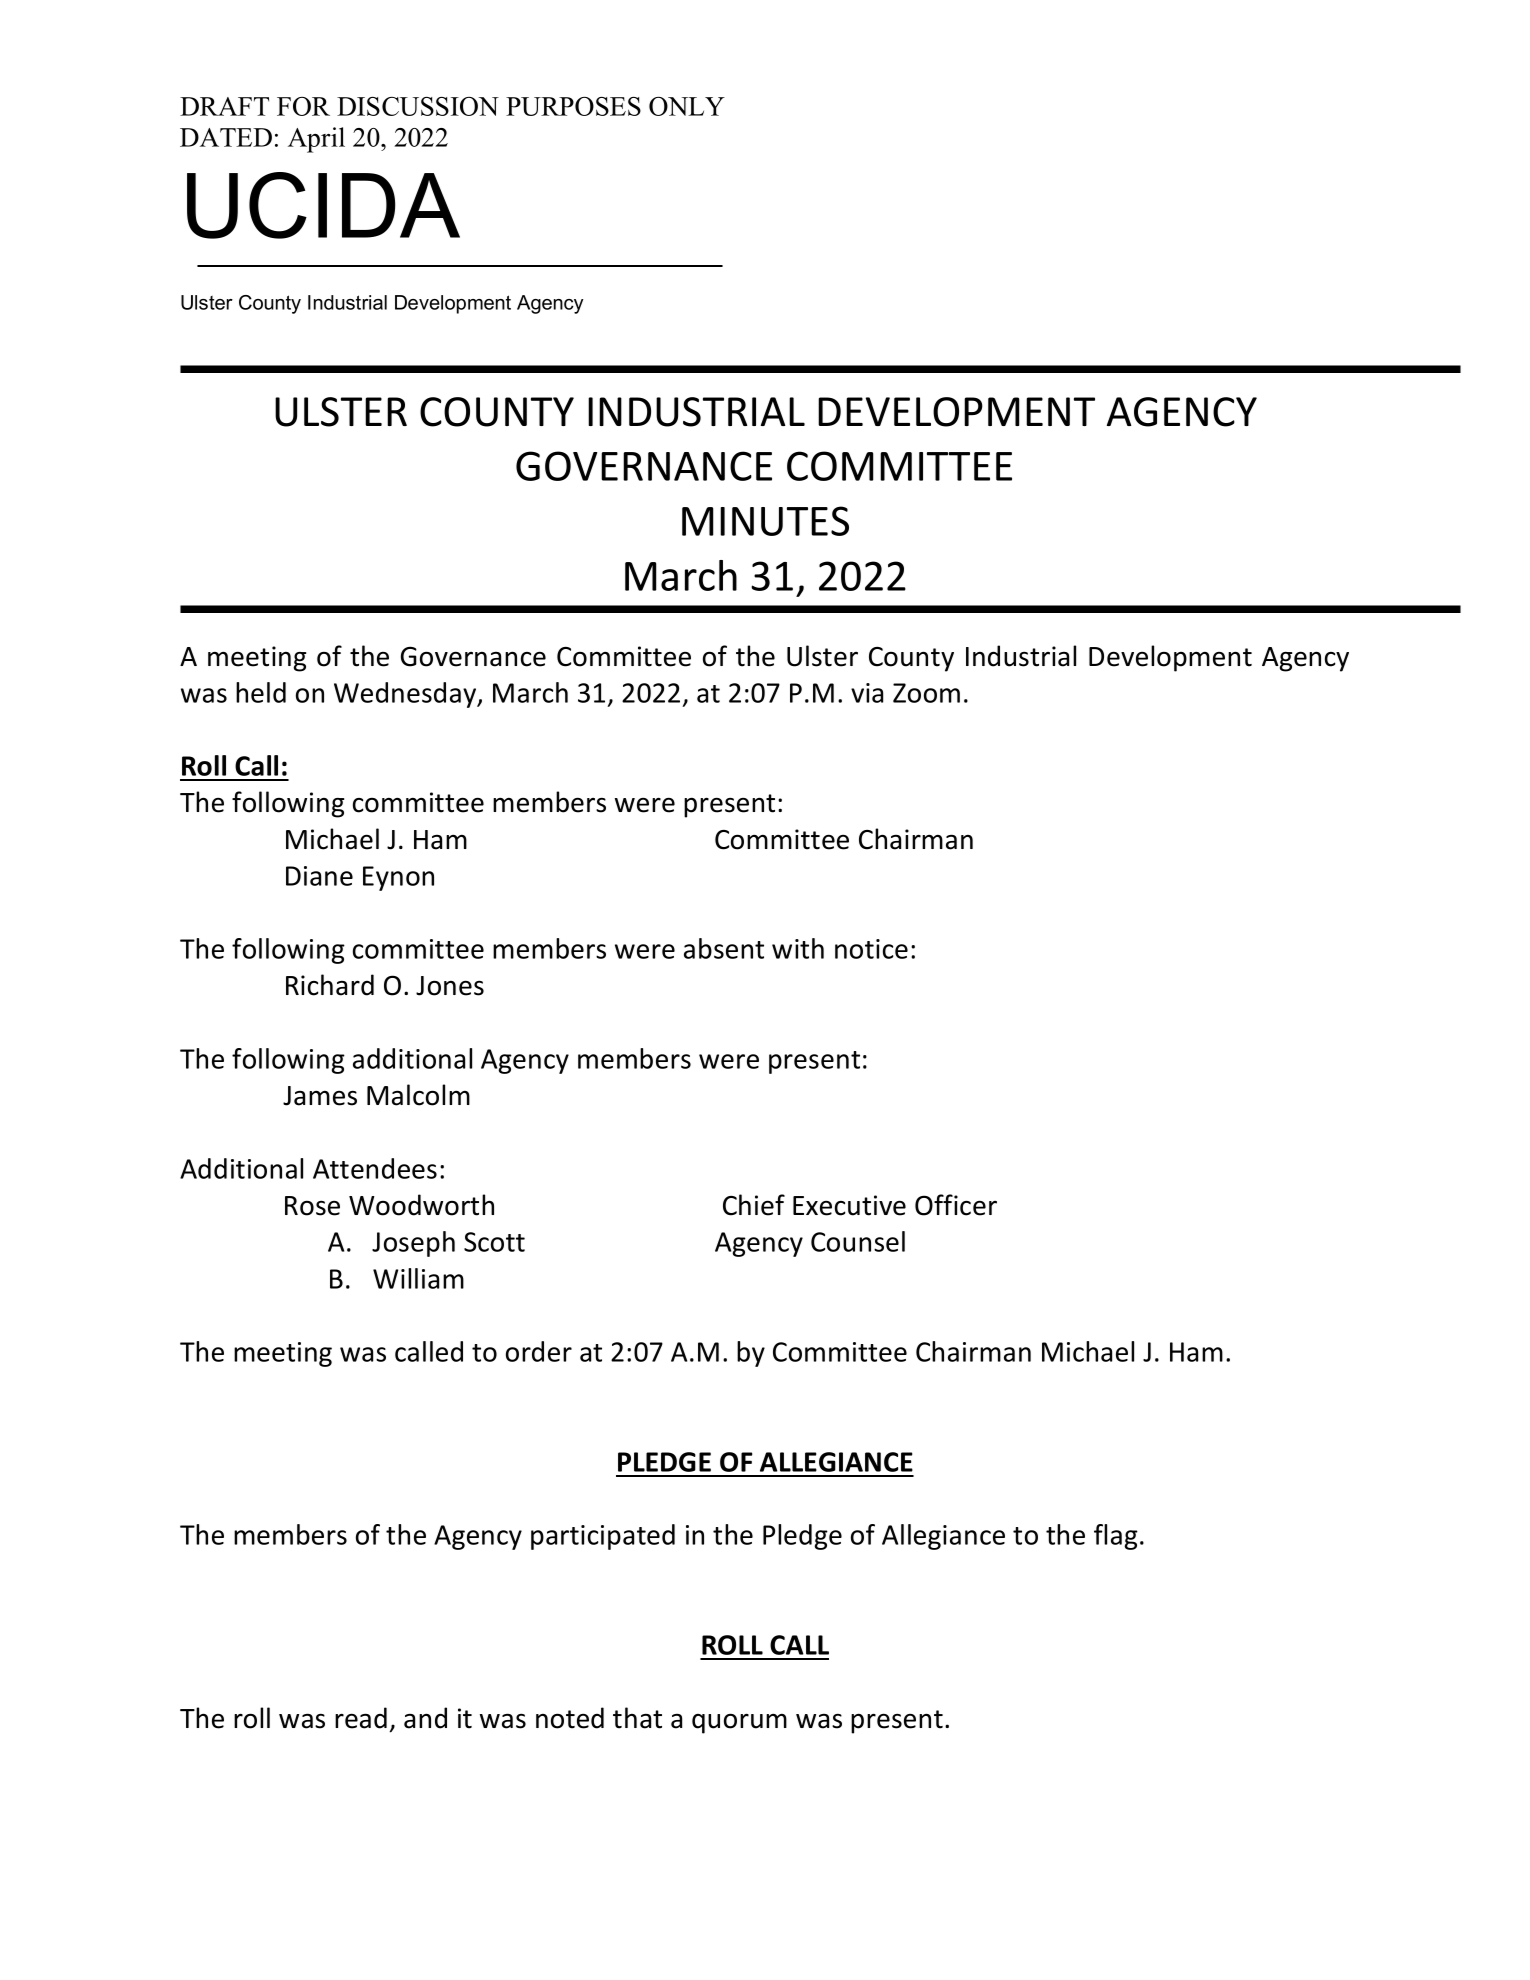 Image resolution: width=1530 pixels, height=1980 pixels. I want to click on notice, so click(871, 949).
